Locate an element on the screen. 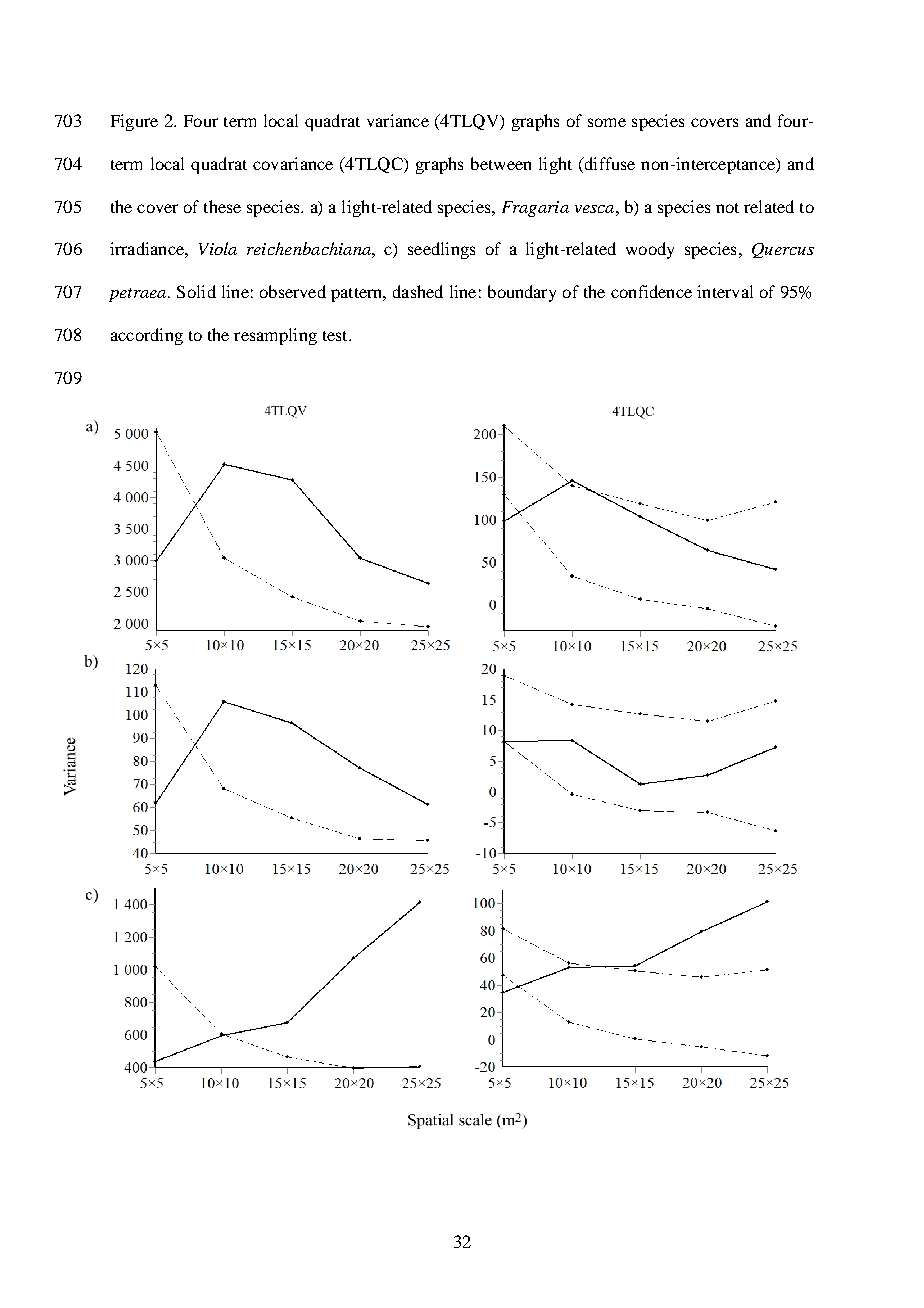  Solid is located at coordinates (196, 291).
